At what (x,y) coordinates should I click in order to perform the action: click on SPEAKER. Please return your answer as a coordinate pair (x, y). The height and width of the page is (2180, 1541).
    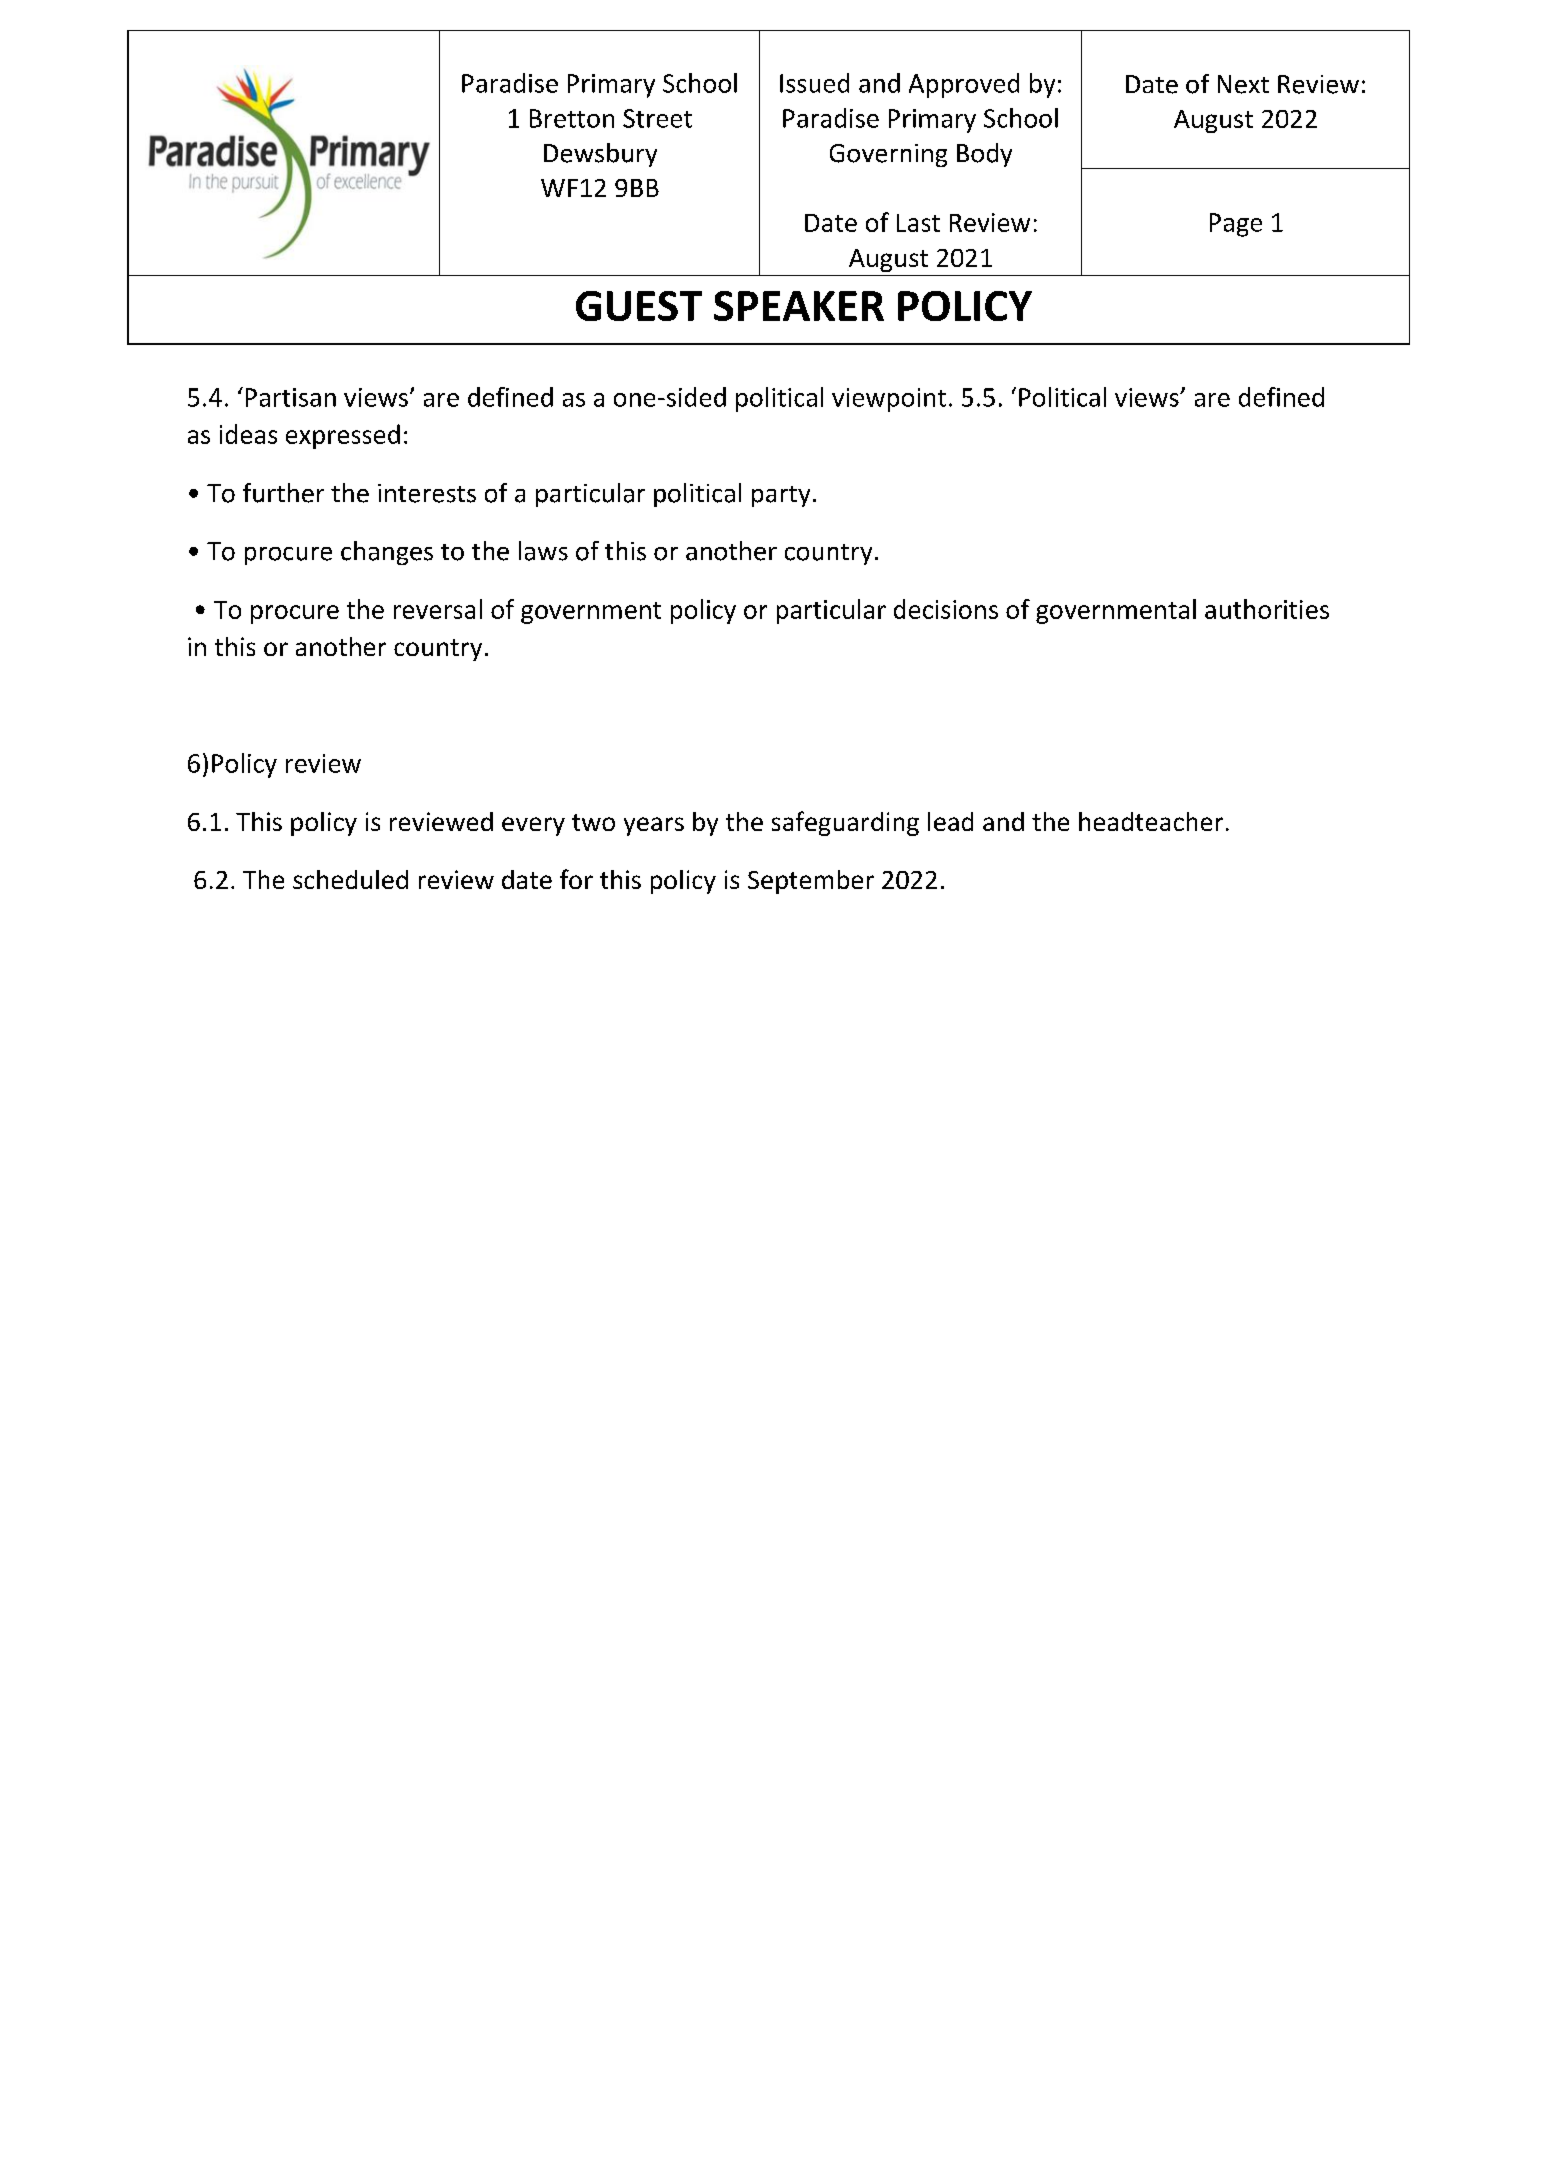
    Looking at the image, I should click on (799, 306).
